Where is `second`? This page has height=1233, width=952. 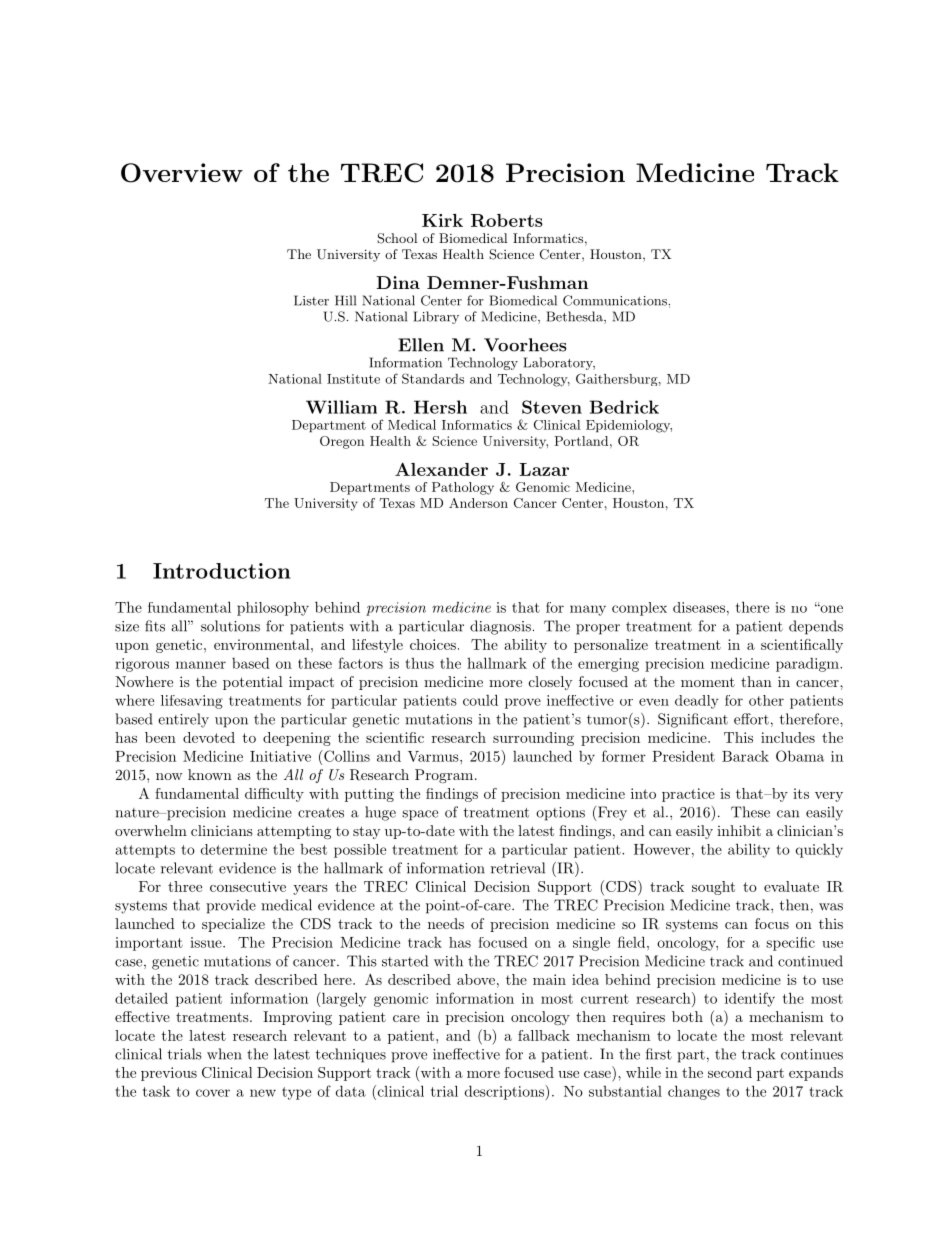
second is located at coordinates (730, 1072).
